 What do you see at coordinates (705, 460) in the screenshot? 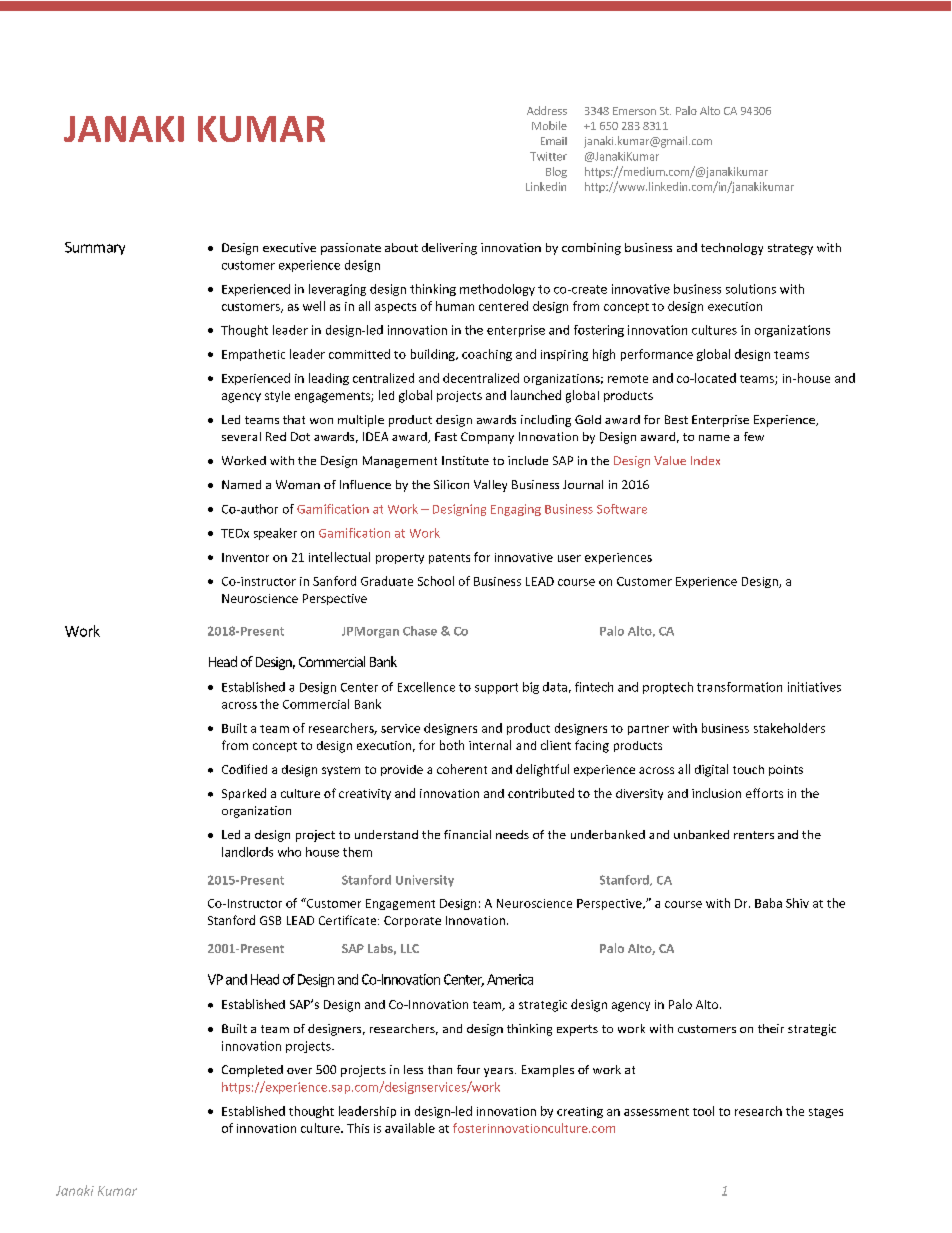
I see `Index` at bounding box center [705, 460].
